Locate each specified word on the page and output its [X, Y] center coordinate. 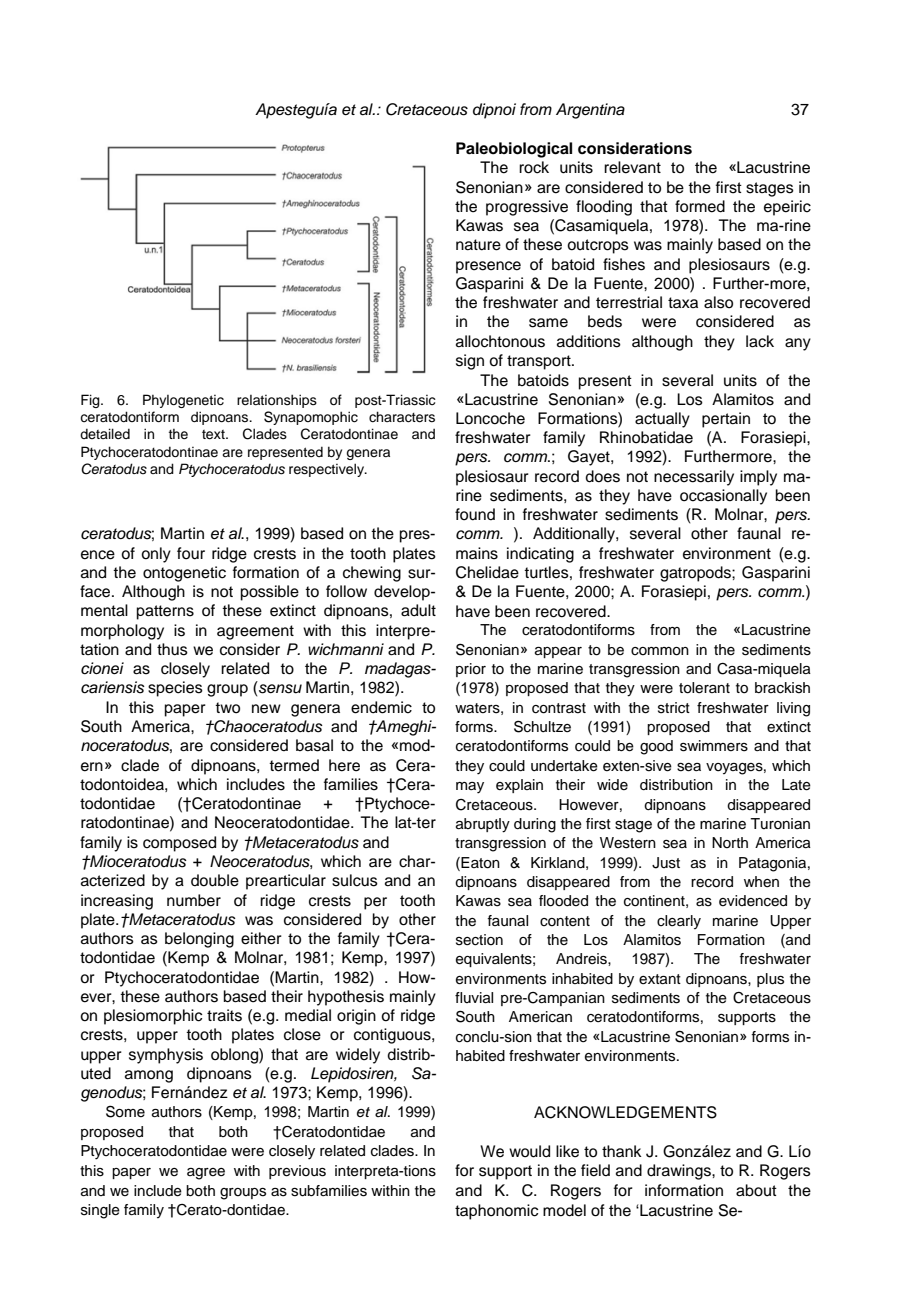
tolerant [704, 688]
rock [534, 167]
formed [700, 206]
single [100, 1211]
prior [471, 670]
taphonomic [496, 1212]
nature [478, 245]
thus [172, 649]
